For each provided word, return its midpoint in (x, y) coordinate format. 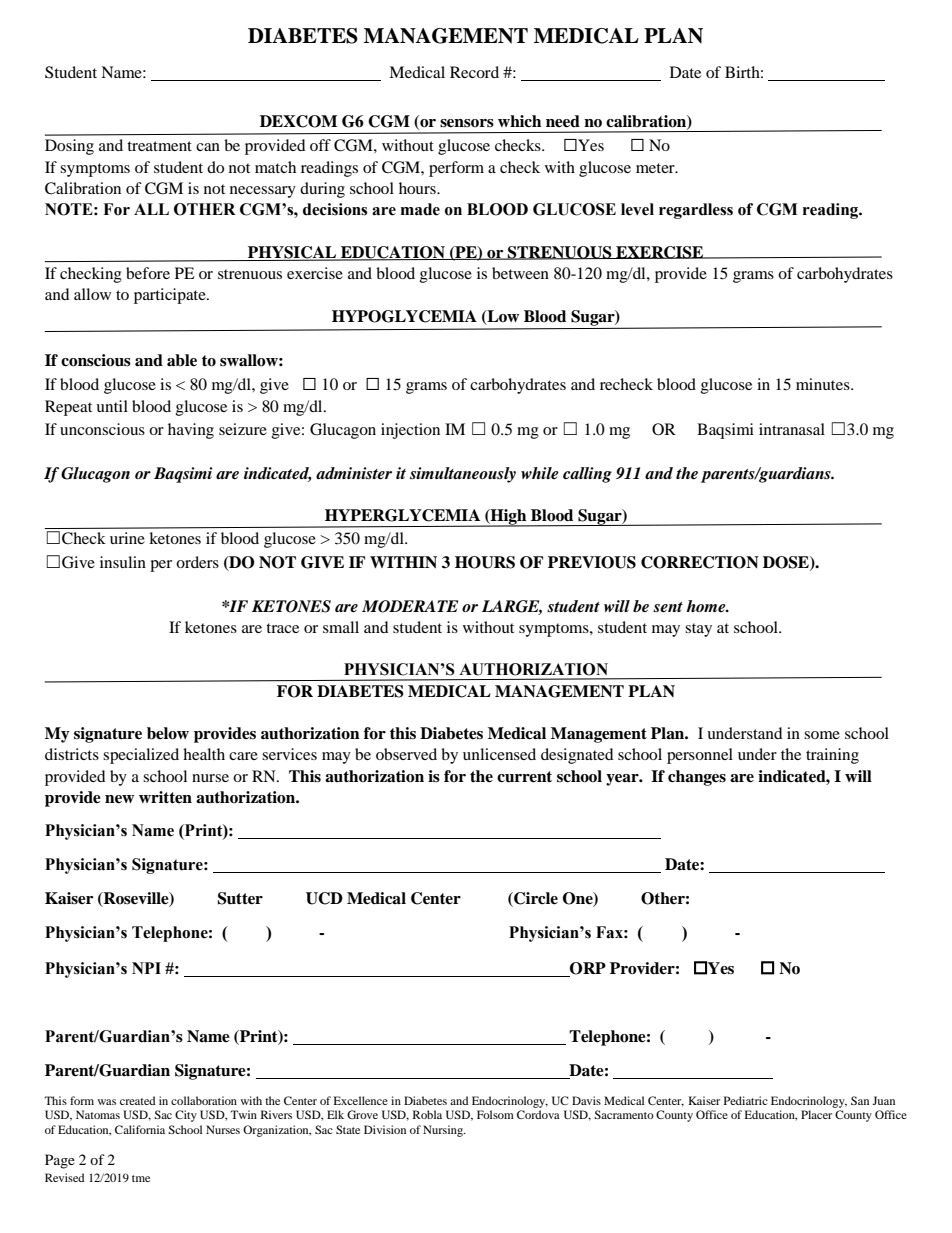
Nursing (444, 1131)
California (140, 1129)
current (524, 777)
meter (656, 168)
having (191, 431)
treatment (159, 146)
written (165, 797)
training (832, 756)
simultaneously (463, 475)
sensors (467, 123)
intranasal (792, 429)
